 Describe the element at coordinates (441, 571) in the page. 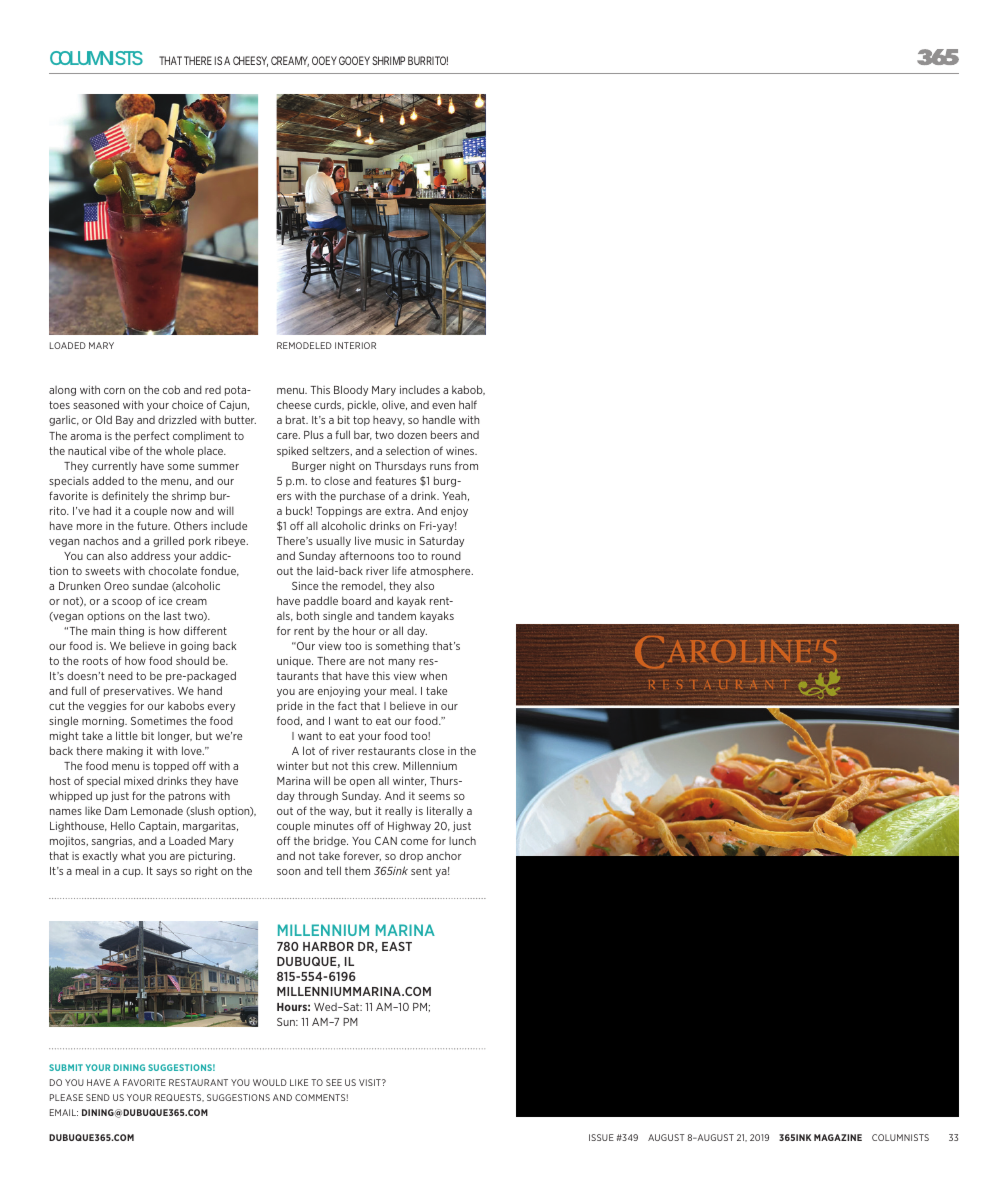

I see `atmosphere` at that location.
